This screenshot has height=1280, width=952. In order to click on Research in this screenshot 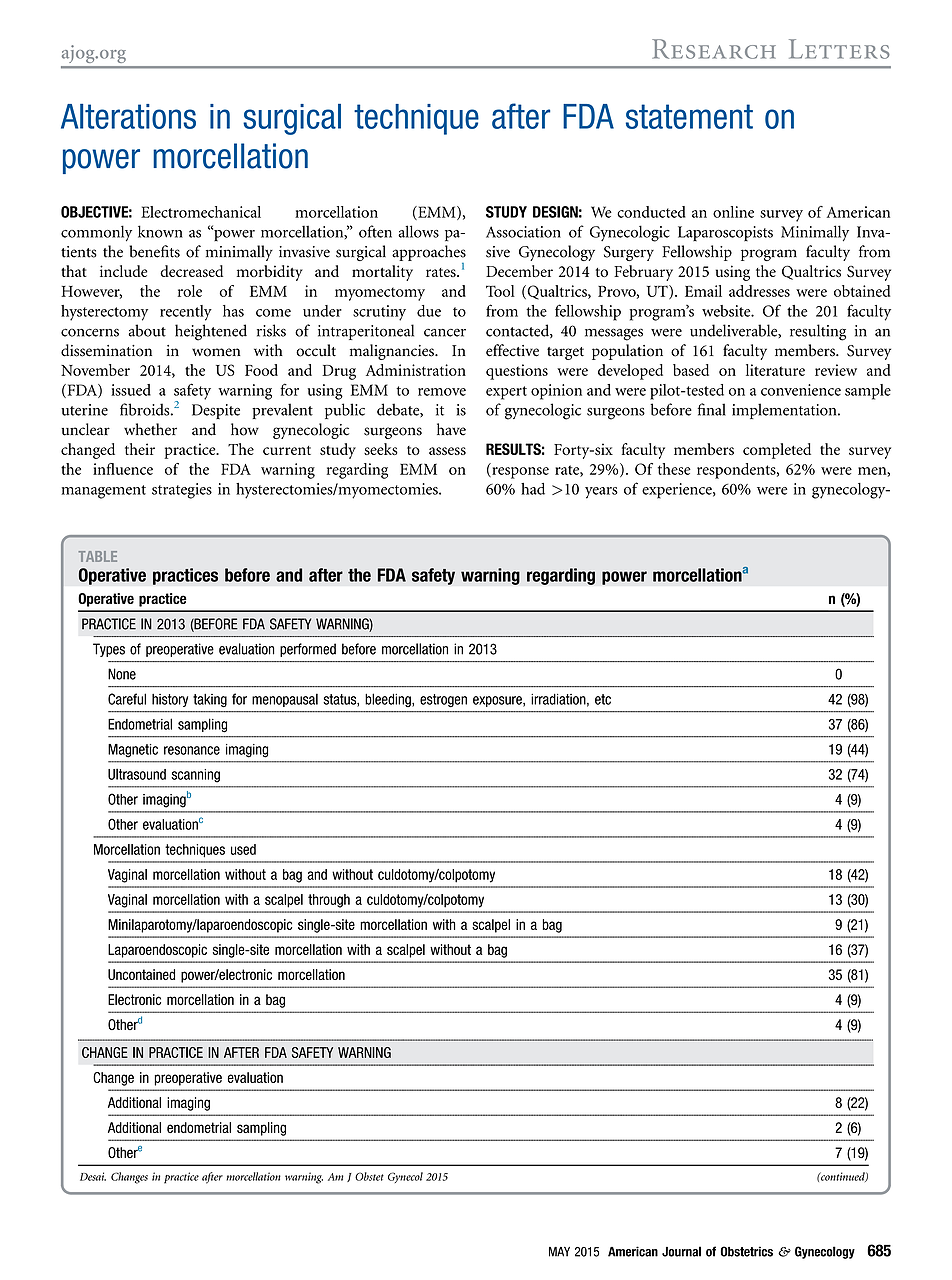, I will do `click(714, 49)`.
